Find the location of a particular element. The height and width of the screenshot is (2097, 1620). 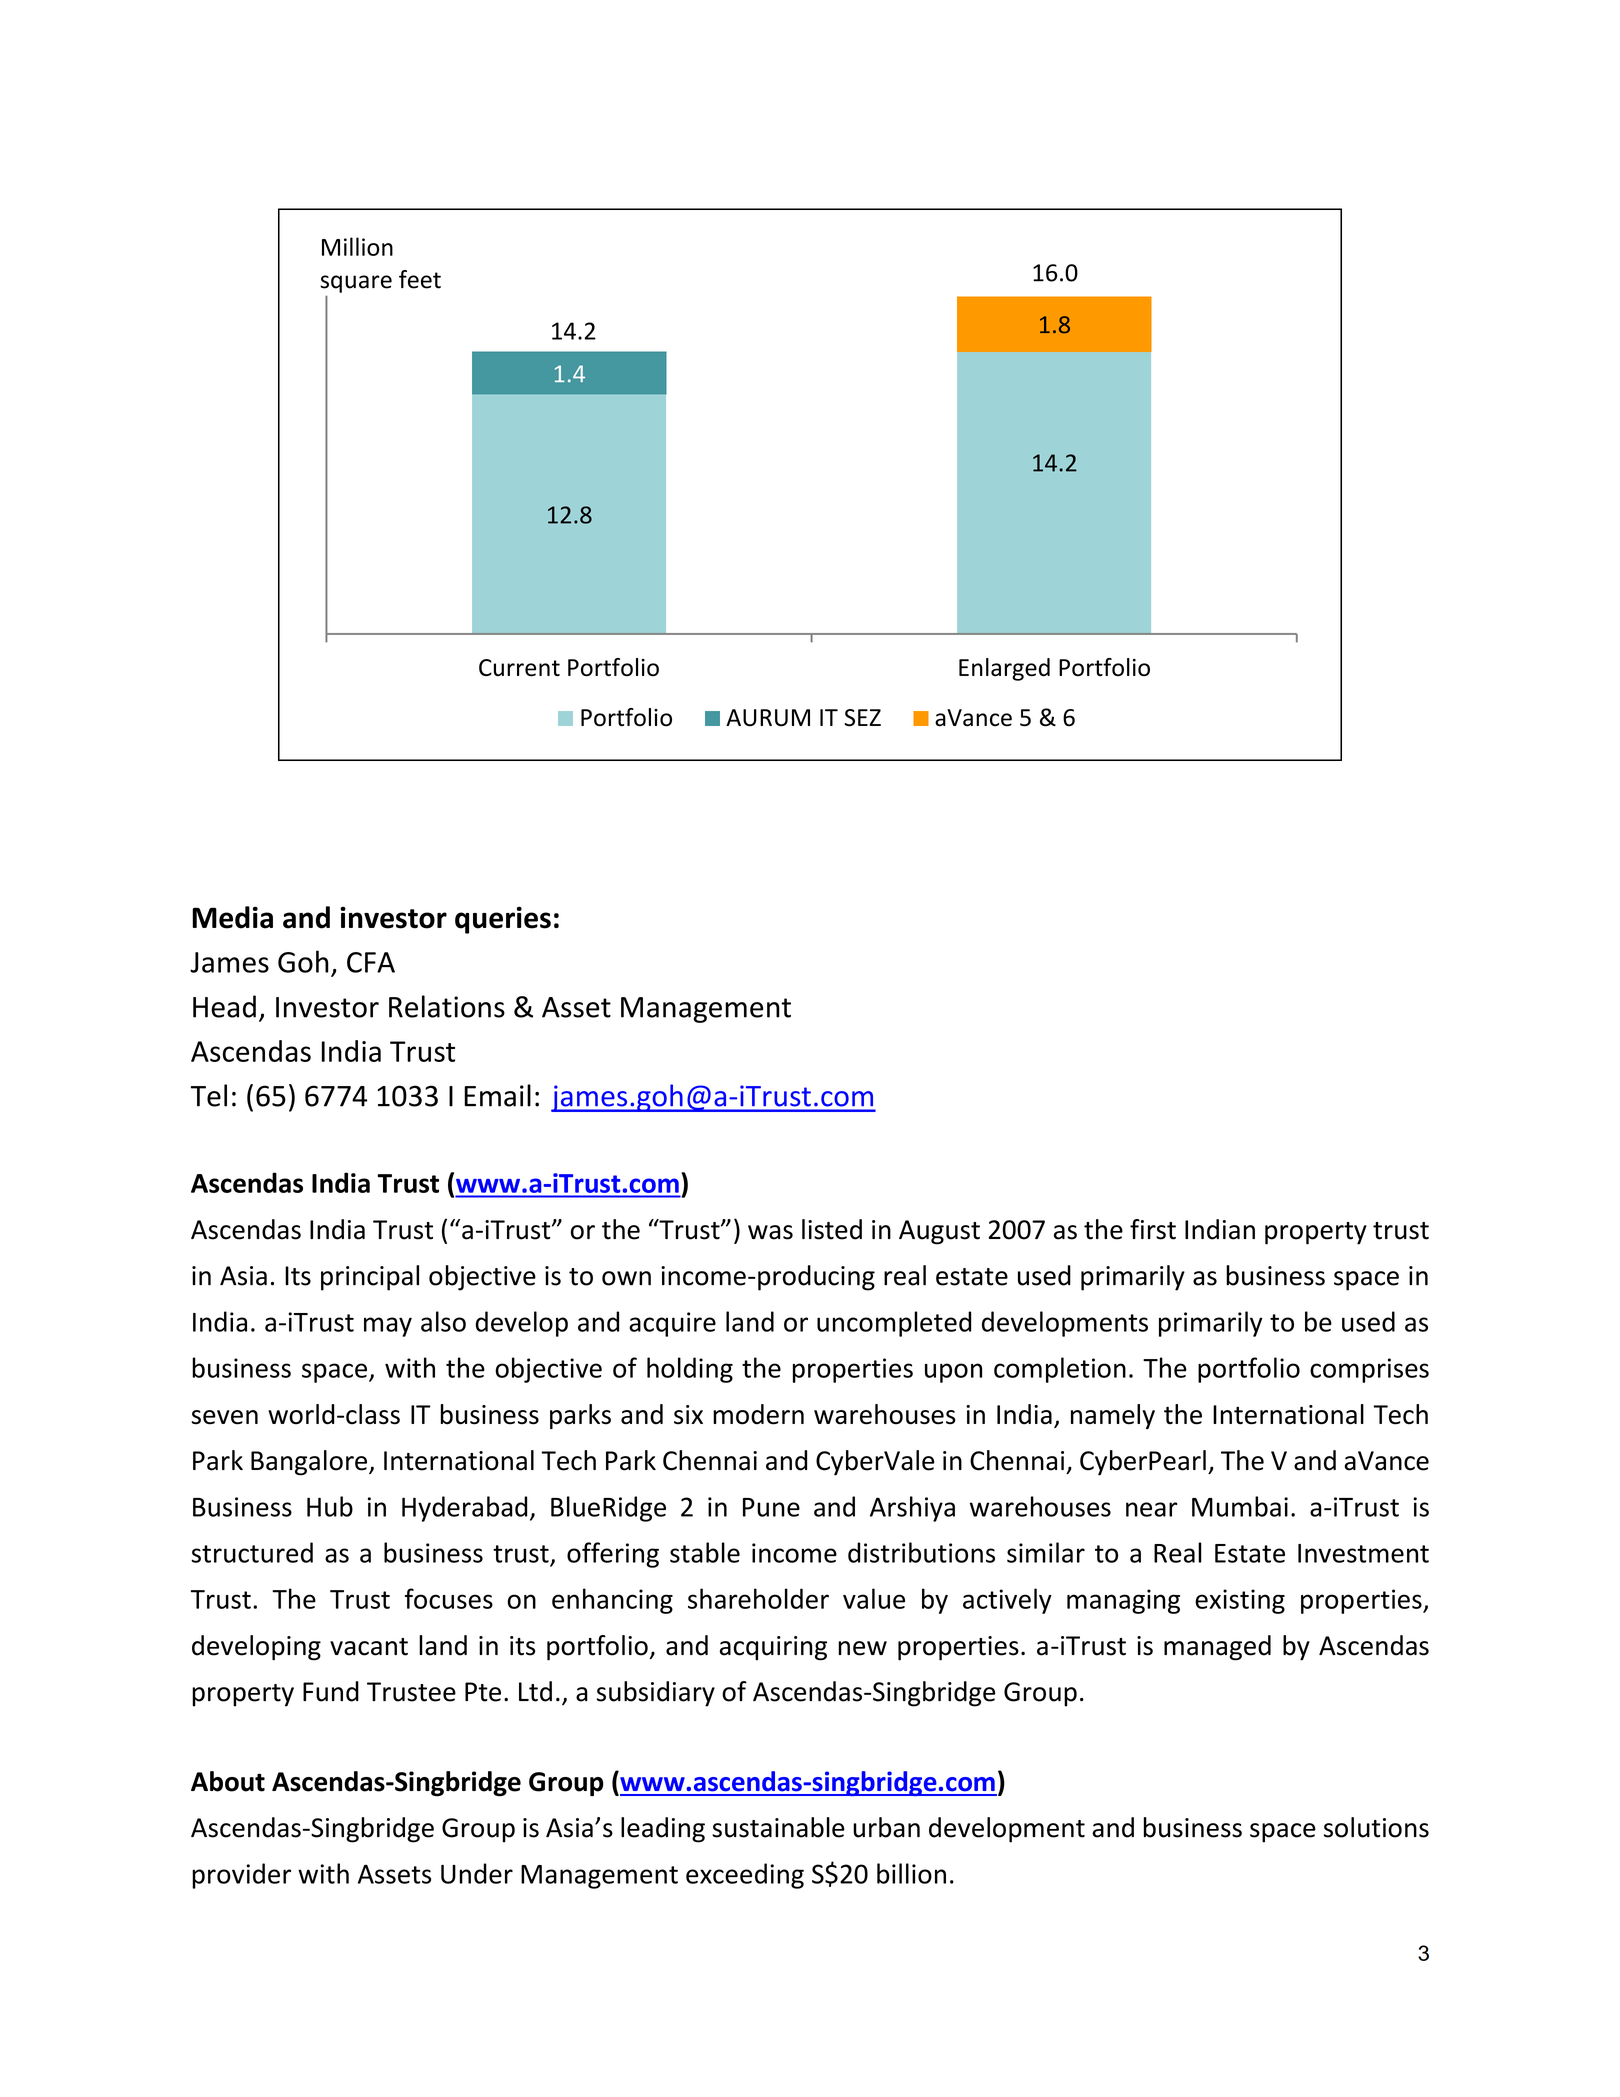

square is located at coordinates (356, 284).
